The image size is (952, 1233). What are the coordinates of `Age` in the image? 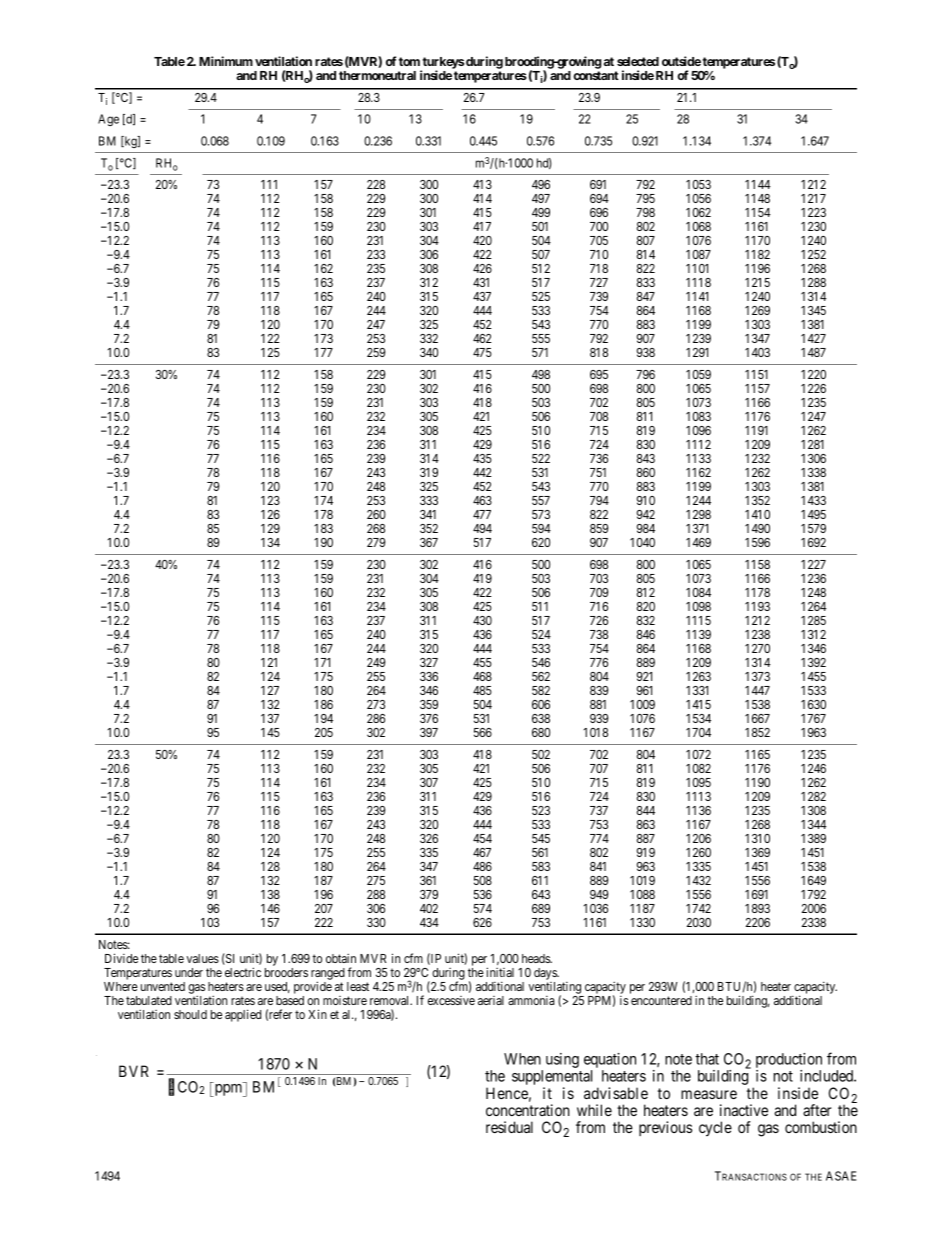 It's located at (108, 120).
